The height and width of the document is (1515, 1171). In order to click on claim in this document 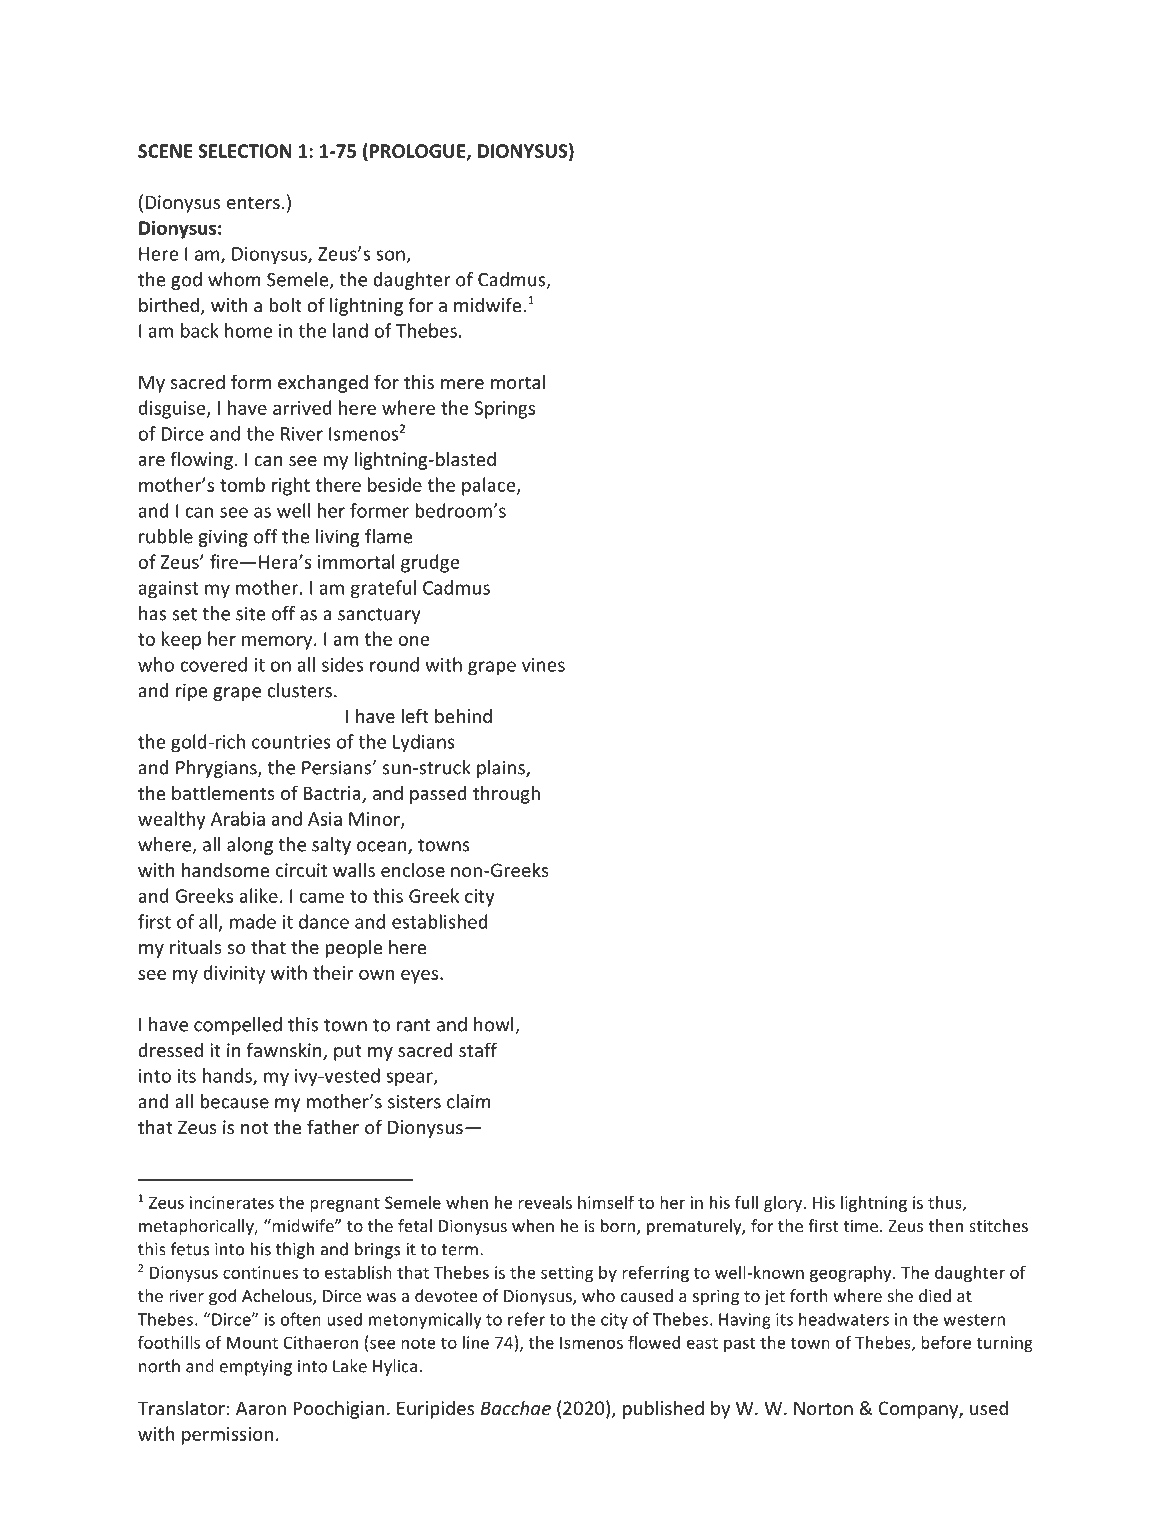, I will do `click(469, 1101)`.
